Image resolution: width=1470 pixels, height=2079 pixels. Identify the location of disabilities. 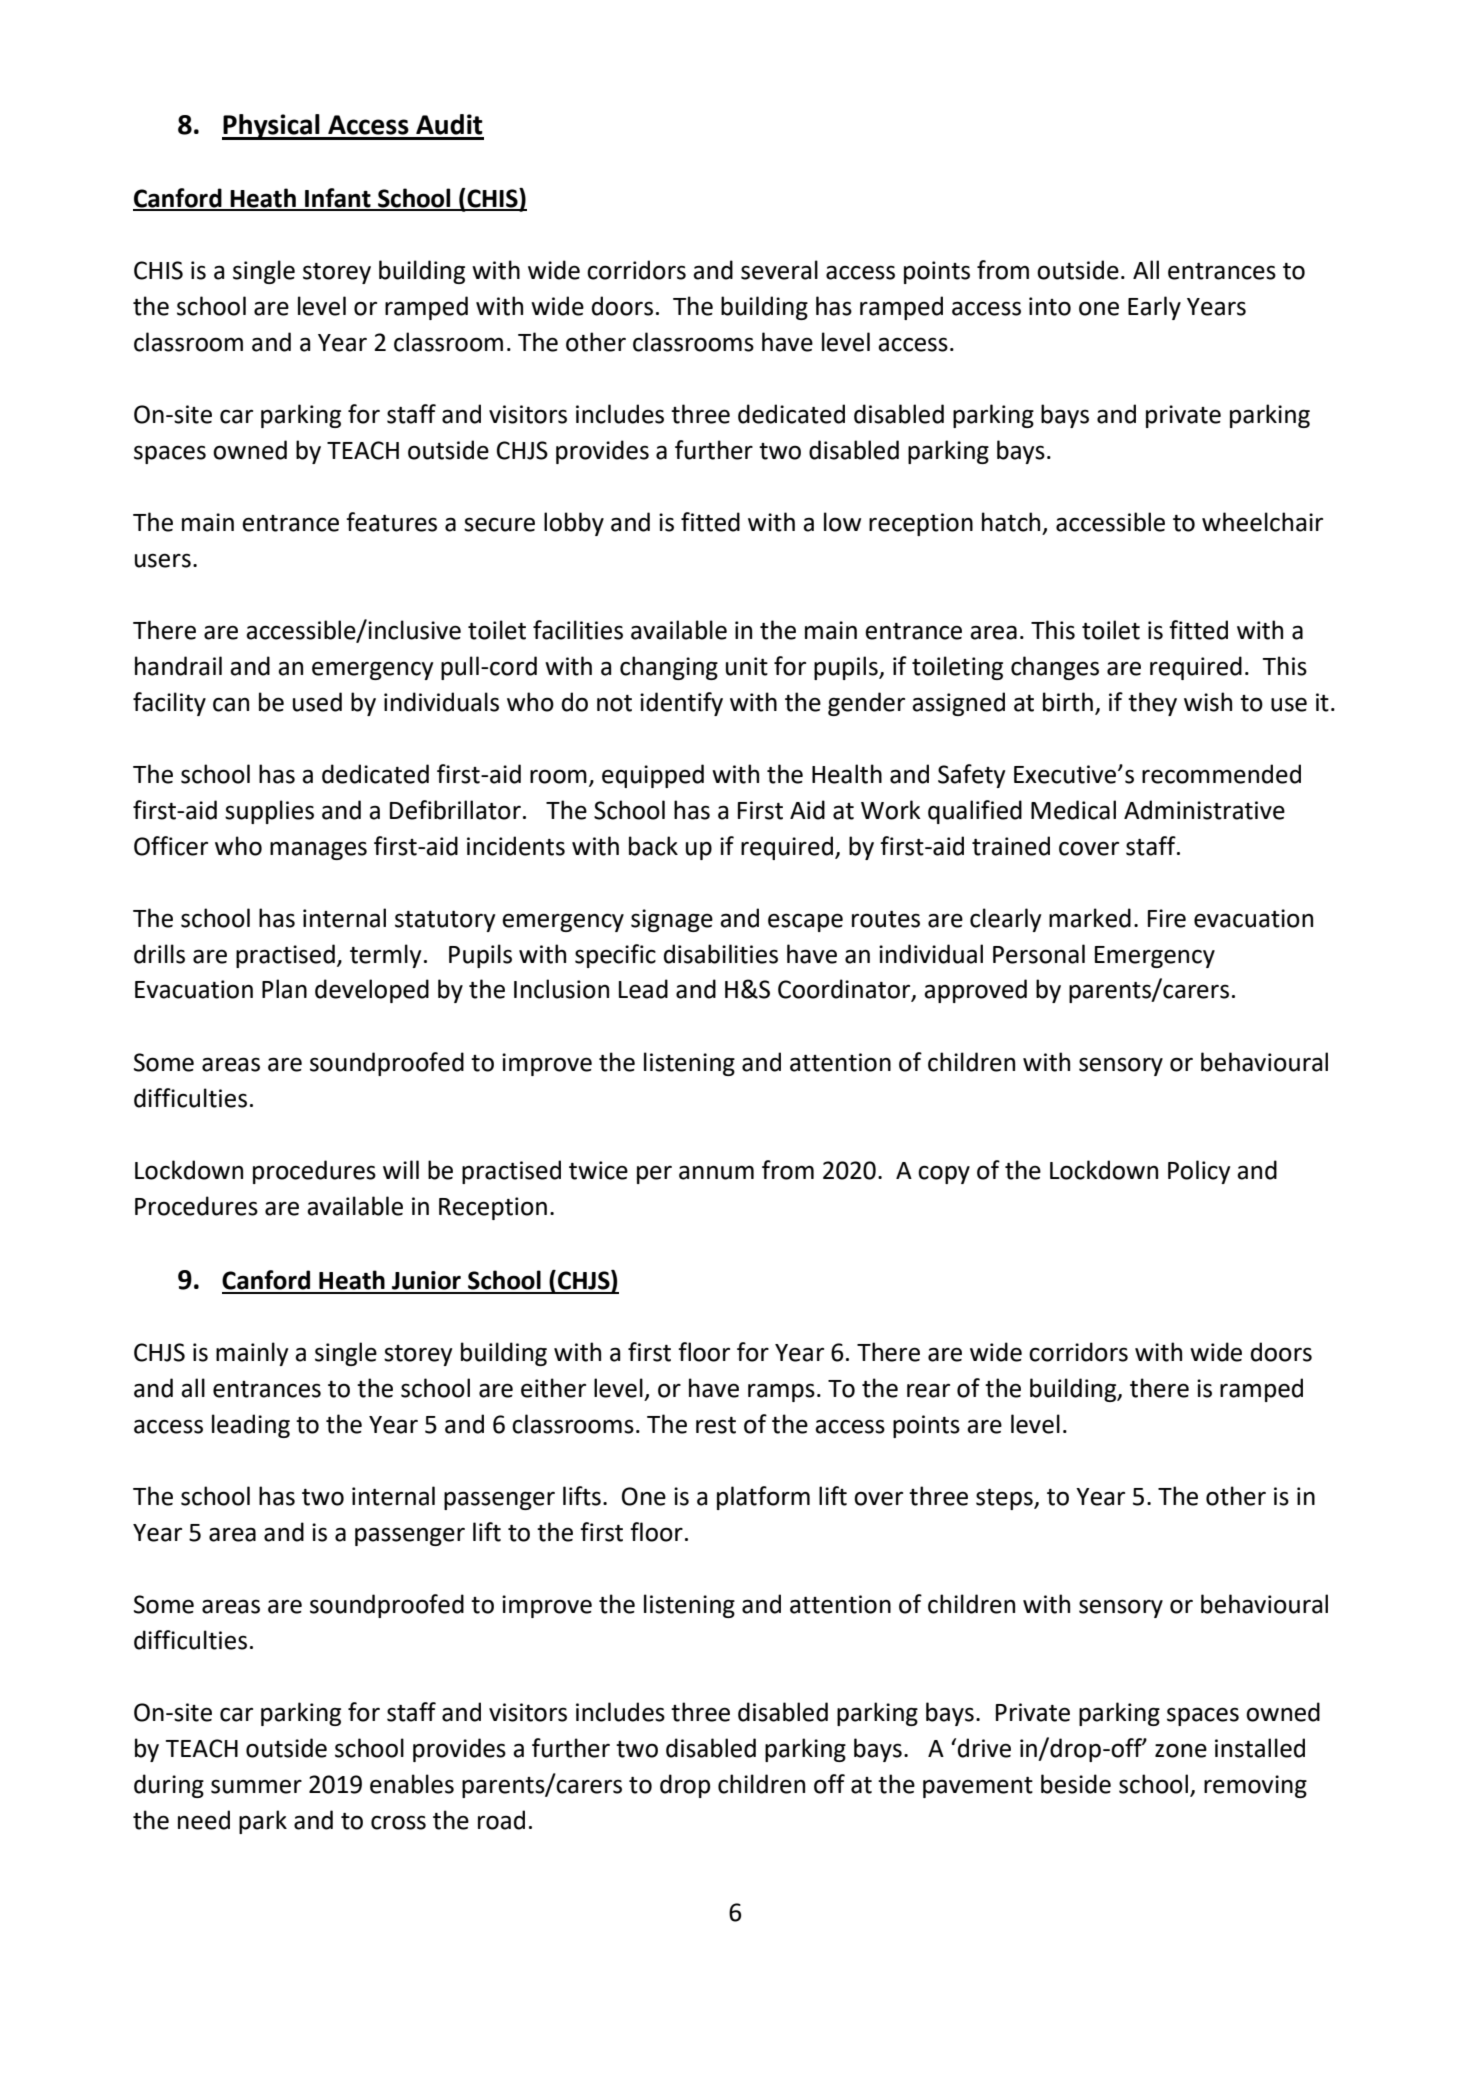
(721, 954).
